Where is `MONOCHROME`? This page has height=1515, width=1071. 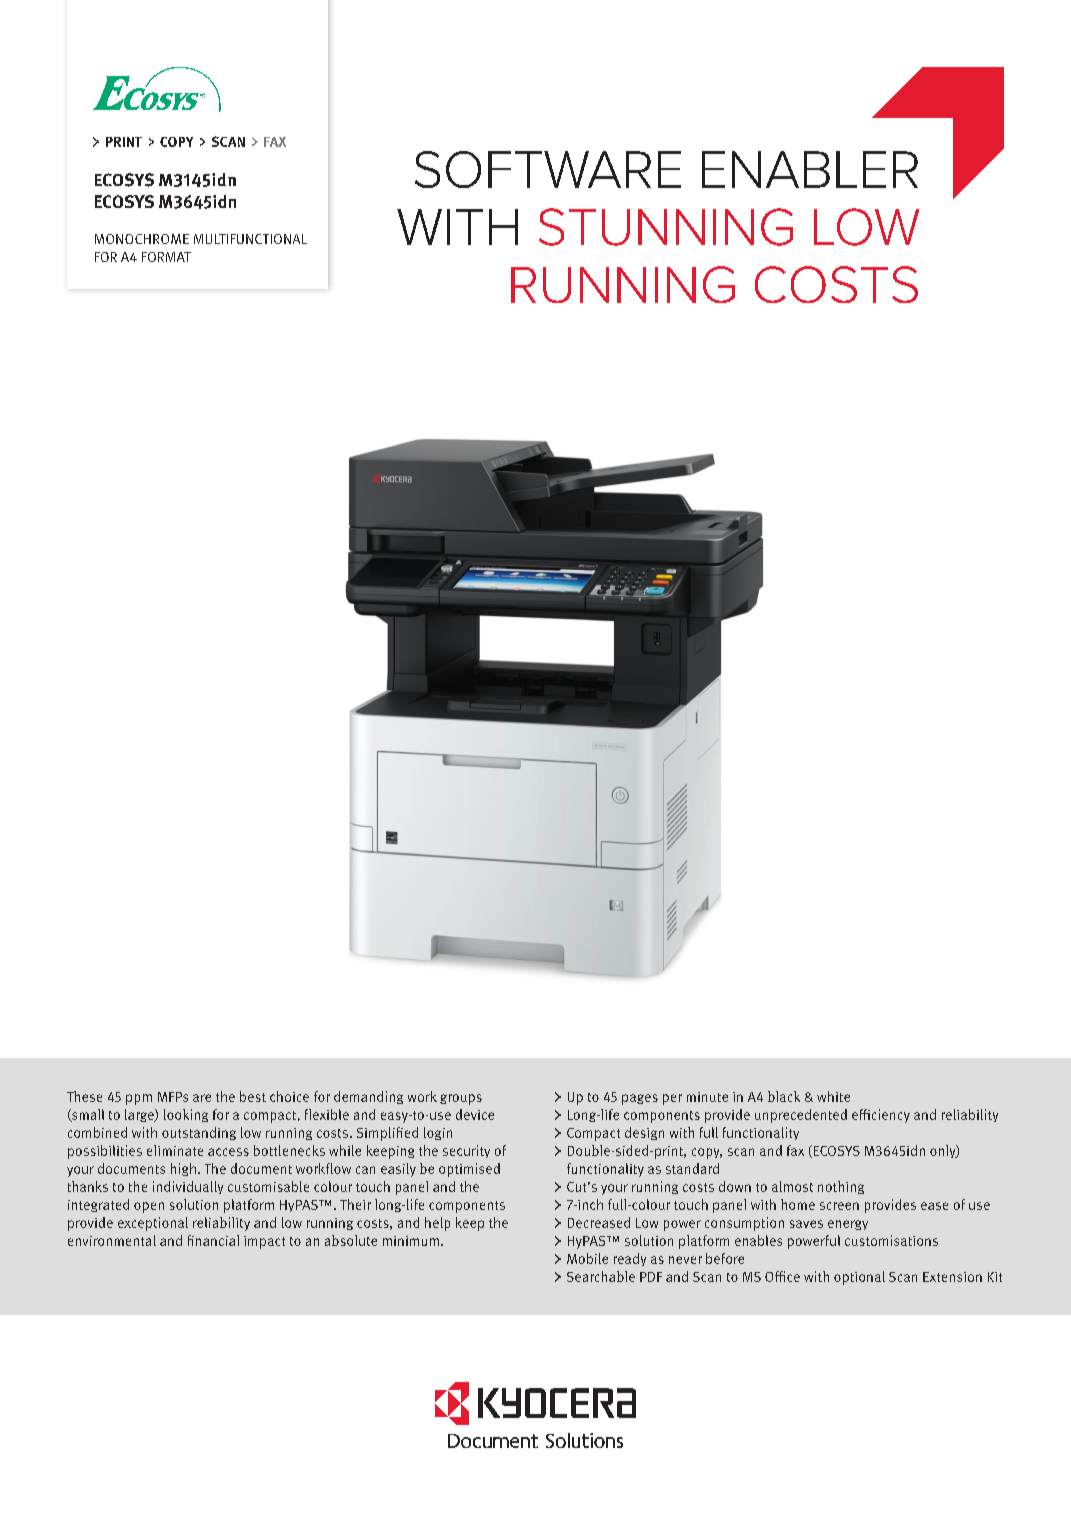
MONOCHROME is located at coordinates (142, 239).
